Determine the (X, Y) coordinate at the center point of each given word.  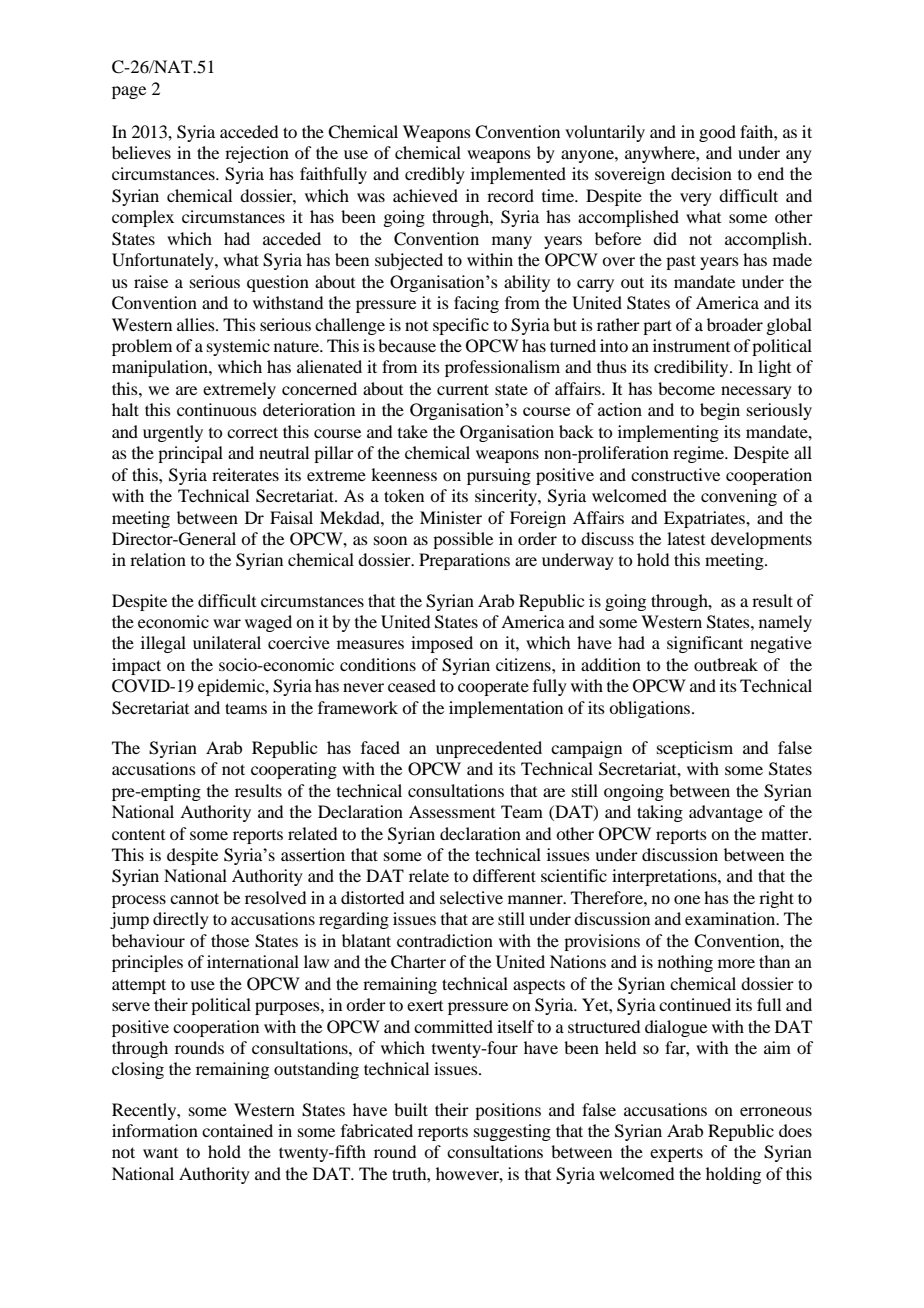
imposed (442, 644)
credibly (435, 175)
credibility (692, 368)
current (463, 389)
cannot (194, 898)
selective (471, 897)
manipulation (161, 368)
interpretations (665, 877)
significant (705, 644)
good (717, 133)
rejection (257, 154)
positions (508, 1111)
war (227, 623)
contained (237, 1130)
